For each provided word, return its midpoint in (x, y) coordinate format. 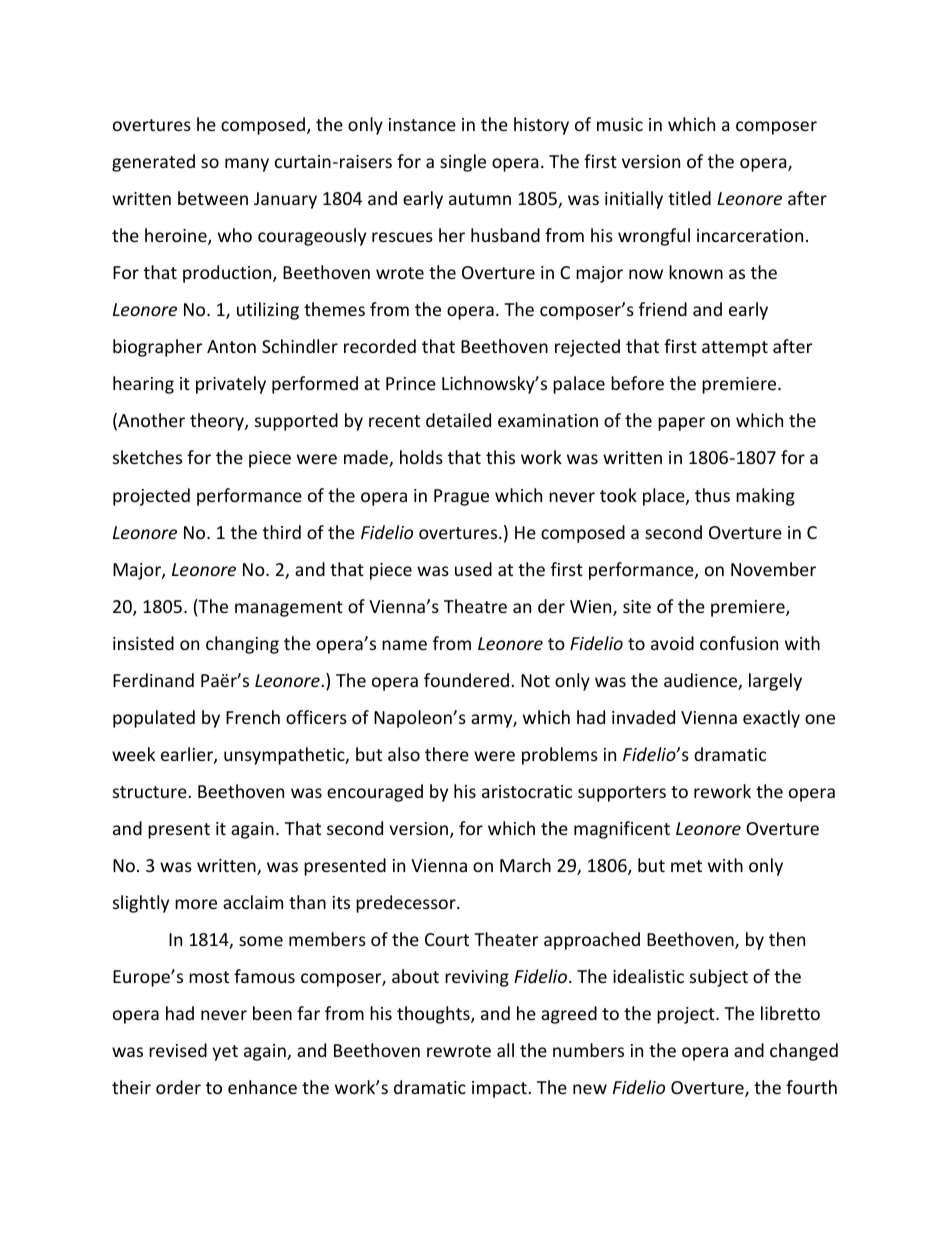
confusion (739, 643)
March (525, 865)
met (686, 866)
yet (225, 1053)
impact (499, 1089)
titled (689, 198)
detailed (458, 420)
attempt (735, 349)
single (463, 163)
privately (231, 385)
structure (150, 792)
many (247, 165)
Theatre (475, 606)
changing (242, 645)
